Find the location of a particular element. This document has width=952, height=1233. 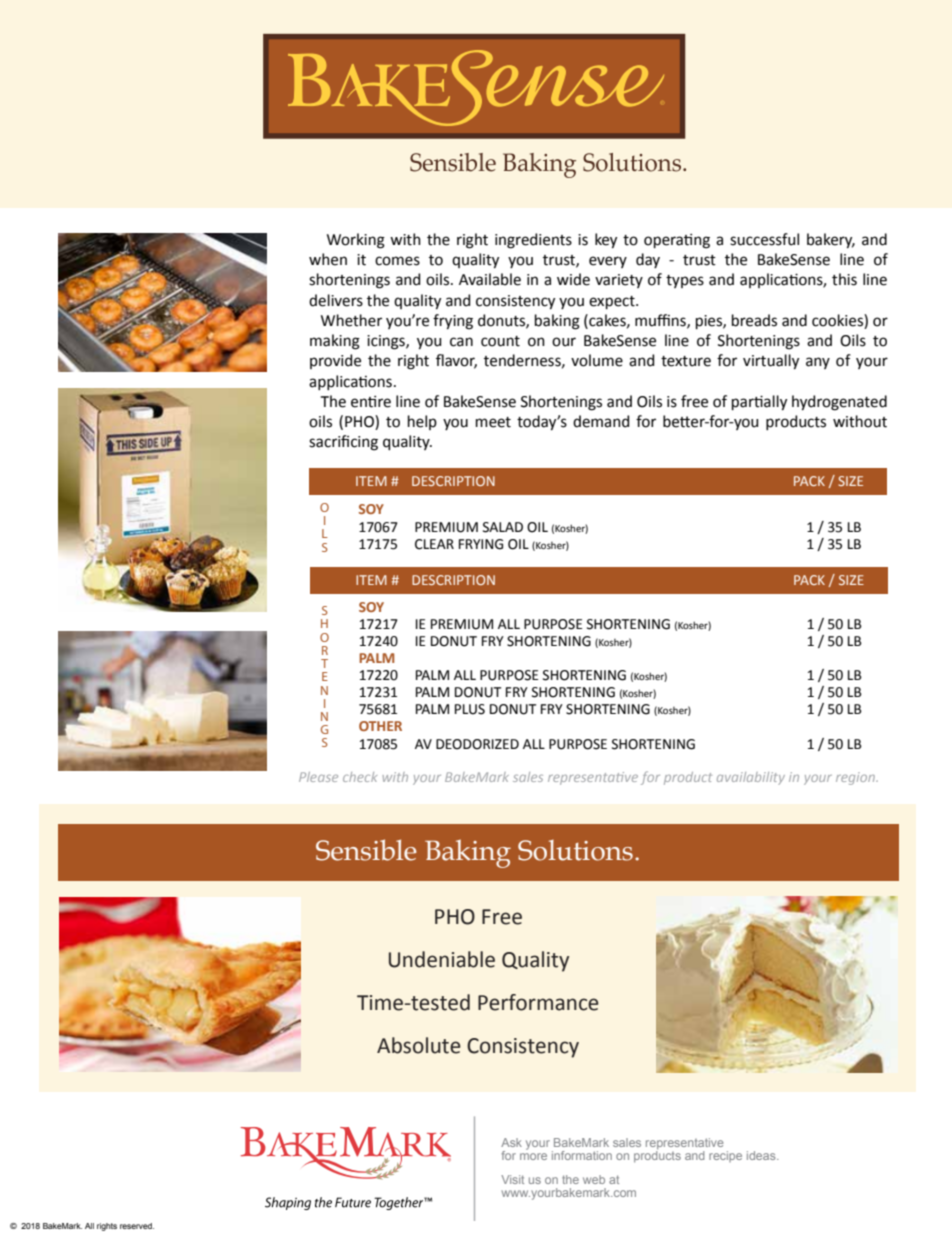

Visit is located at coordinates (512, 1179).
